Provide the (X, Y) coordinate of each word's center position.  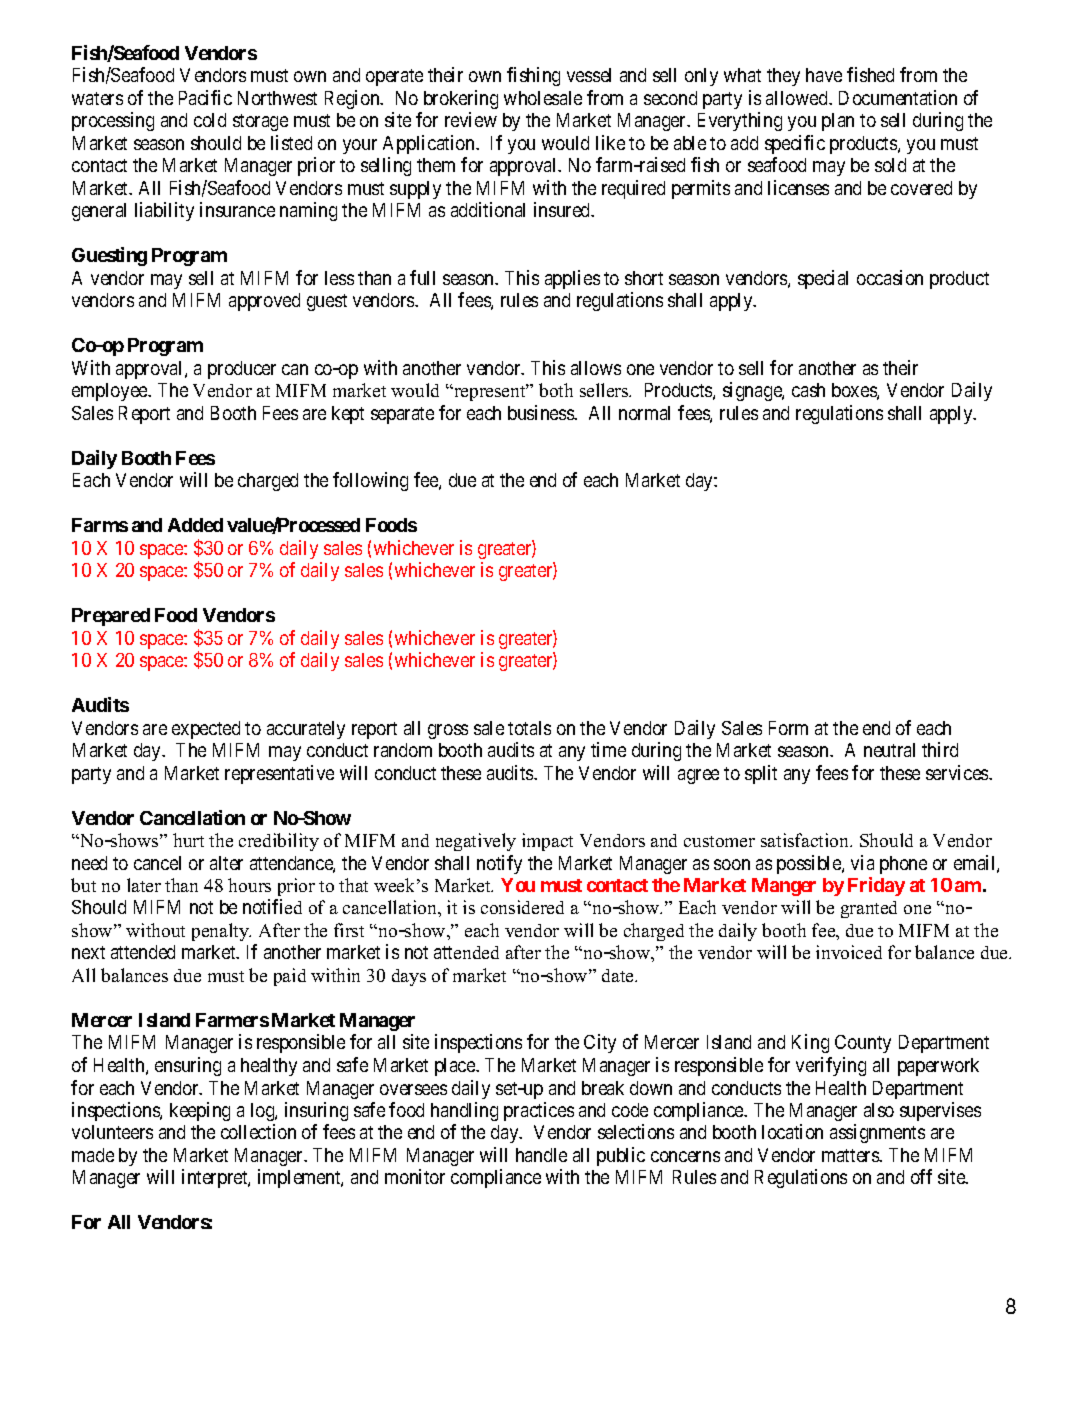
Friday (876, 886)
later (144, 885)
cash (808, 390)
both (556, 390)
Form (788, 728)
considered (522, 907)
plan (838, 122)
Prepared (111, 617)
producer (242, 370)
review (471, 119)
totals (529, 728)
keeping (200, 1111)
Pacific (205, 97)
